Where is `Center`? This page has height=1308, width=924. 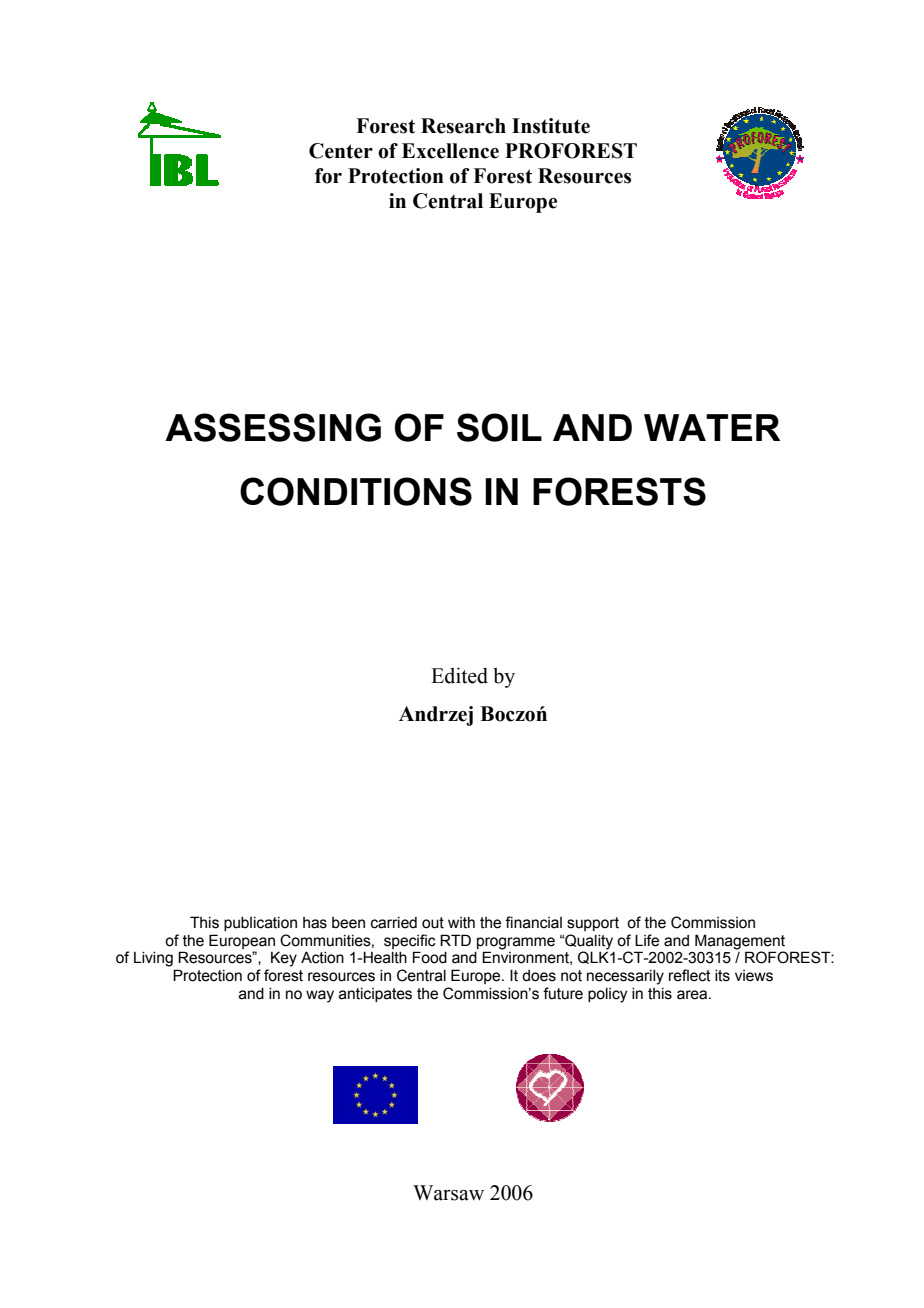
Center is located at coordinates (341, 151).
